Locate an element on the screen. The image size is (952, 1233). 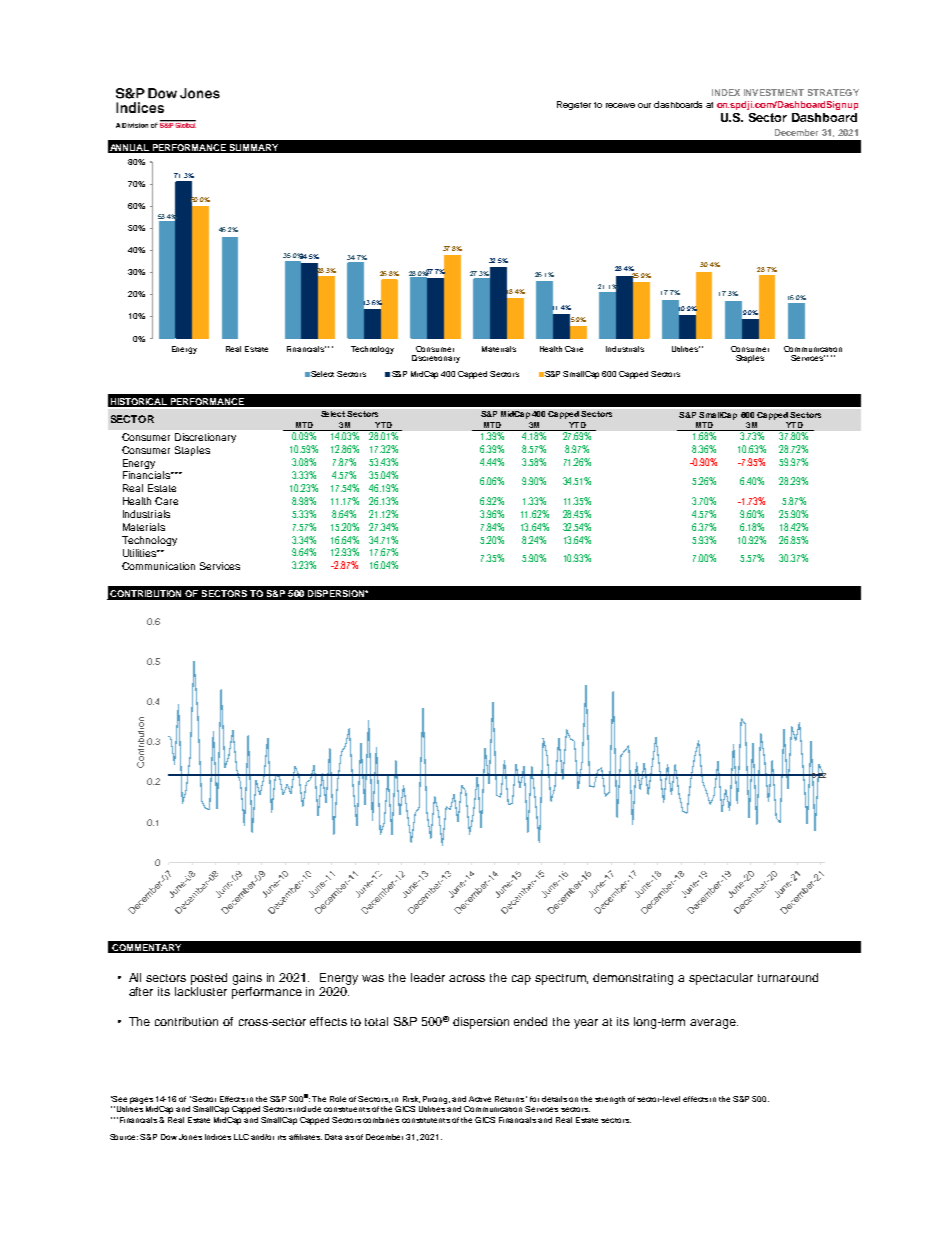
gains is located at coordinates (247, 979).
